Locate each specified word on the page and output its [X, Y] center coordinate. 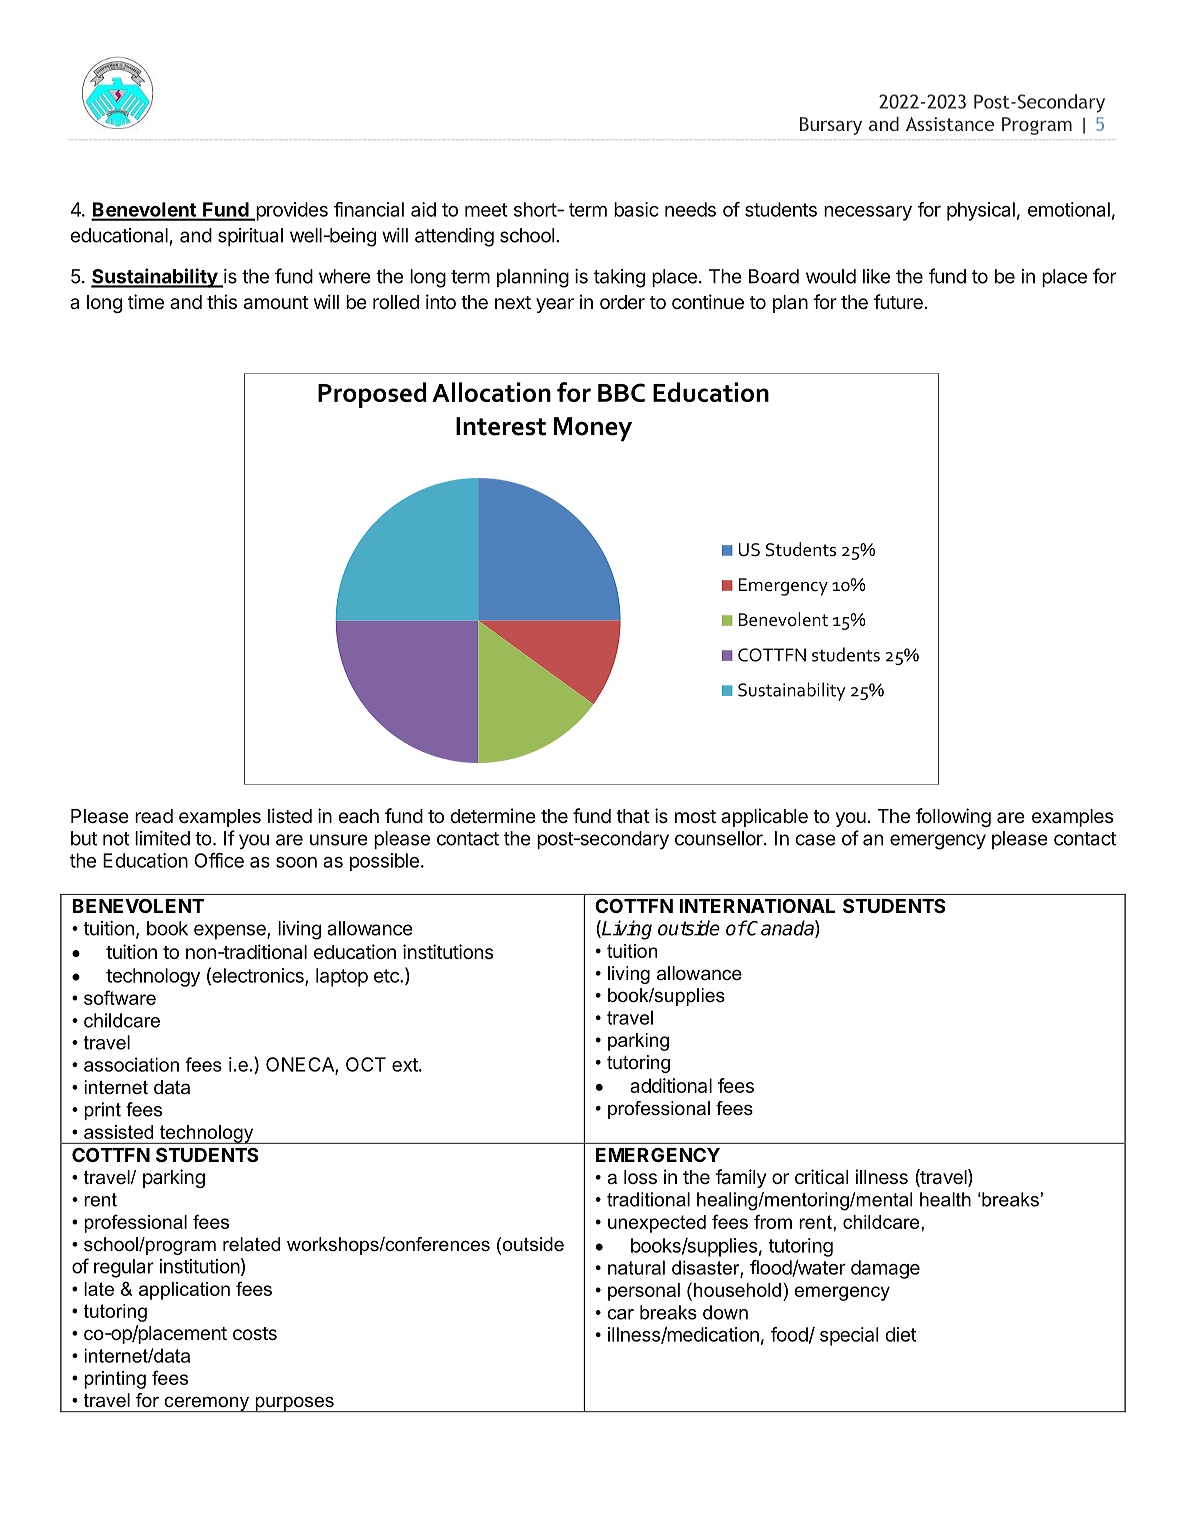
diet [900, 1334]
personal [644, 1292]
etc [387, 976]
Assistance [950, 124]
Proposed [372, 395]
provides [291, 211]
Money [593, 429]
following [953, 817]
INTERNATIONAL [757, 906]
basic [636, 209]
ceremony [206, 1404]
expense [231, 931]
